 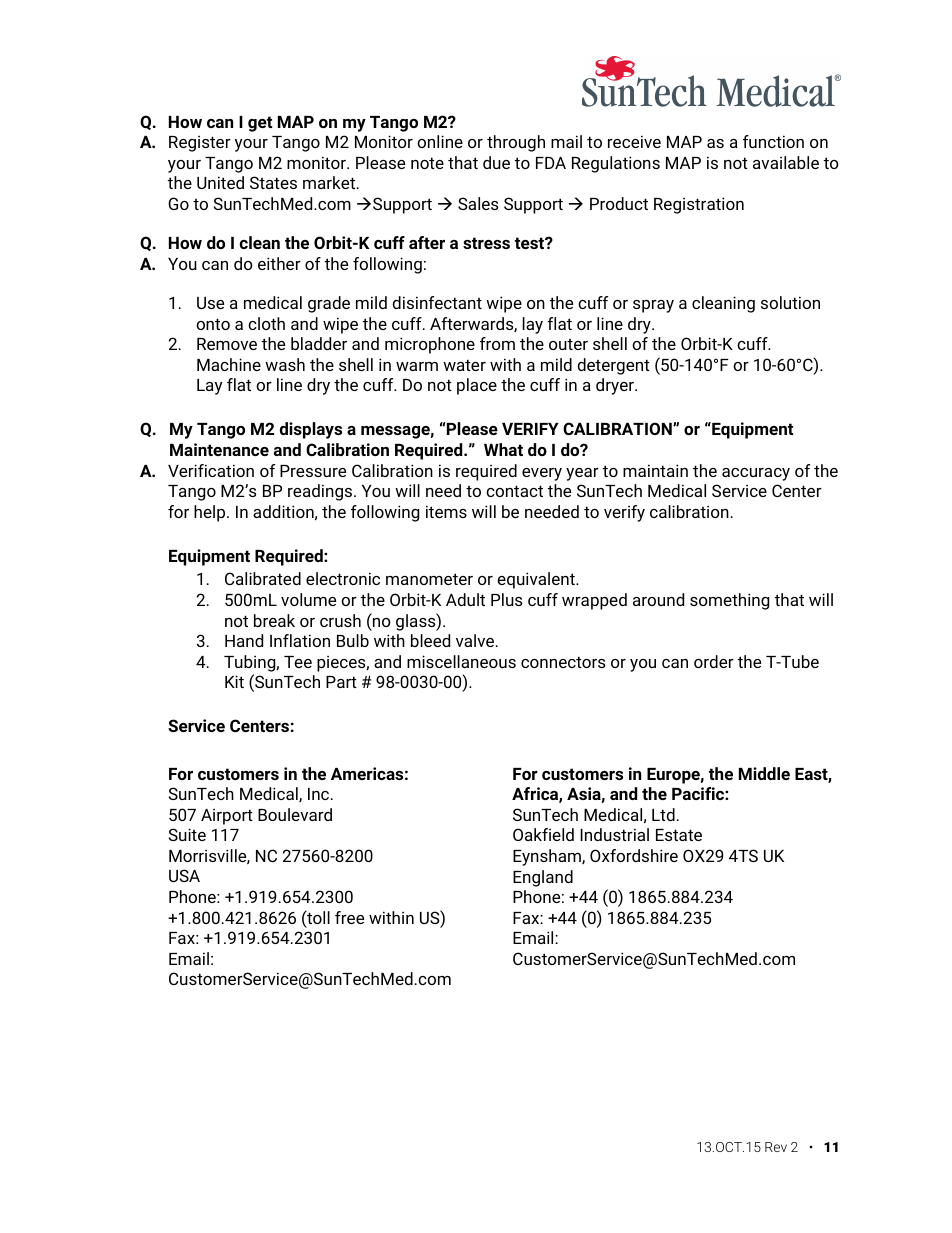 I want to click on USA, so click(x=184, y=875).
